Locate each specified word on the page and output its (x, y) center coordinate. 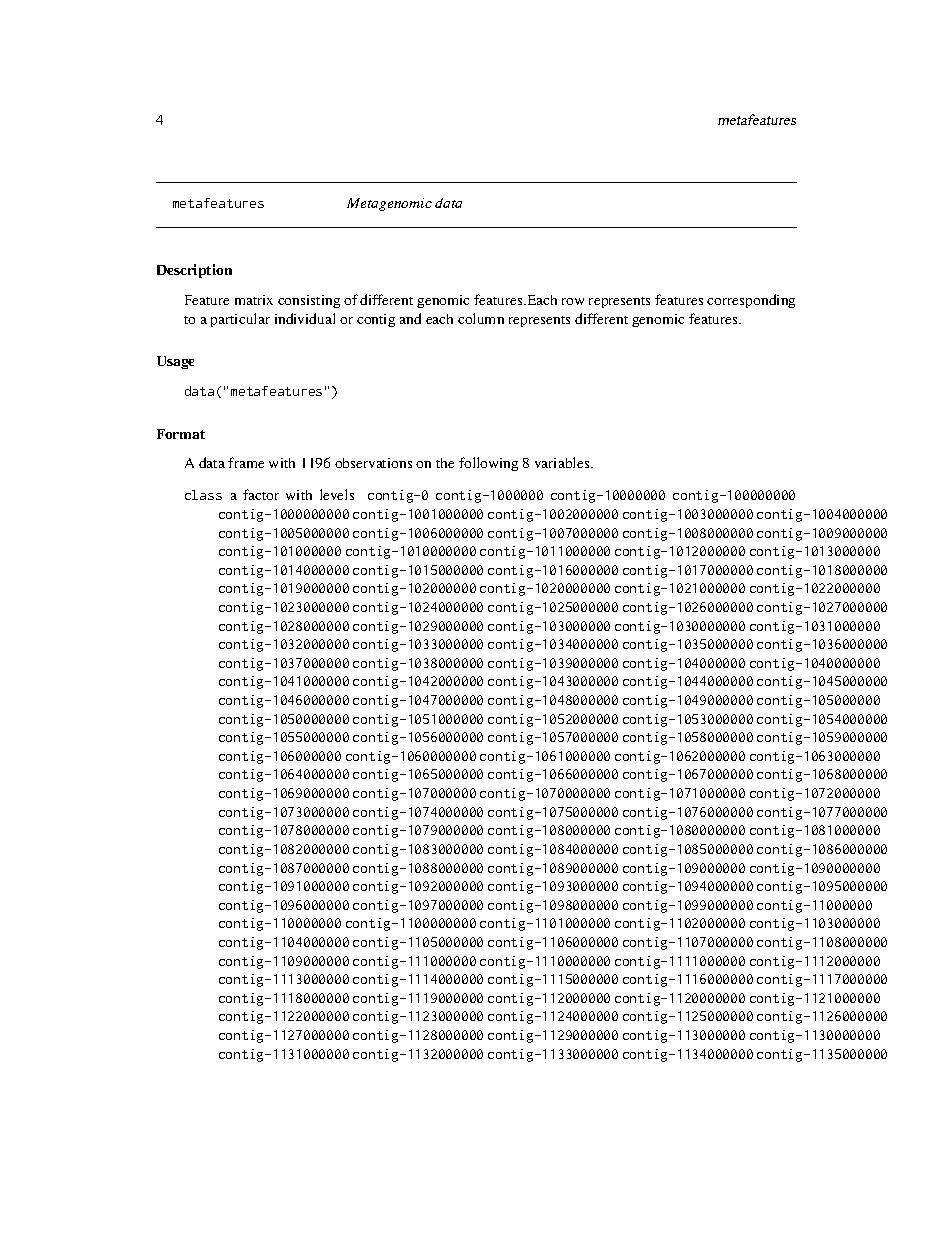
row (573, 301)
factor (261, 494)
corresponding (751, 301)
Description (194, 271)
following (488, 464)
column (481, 318)
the (445, 463)
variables (563, 462)
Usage (175, 362)
